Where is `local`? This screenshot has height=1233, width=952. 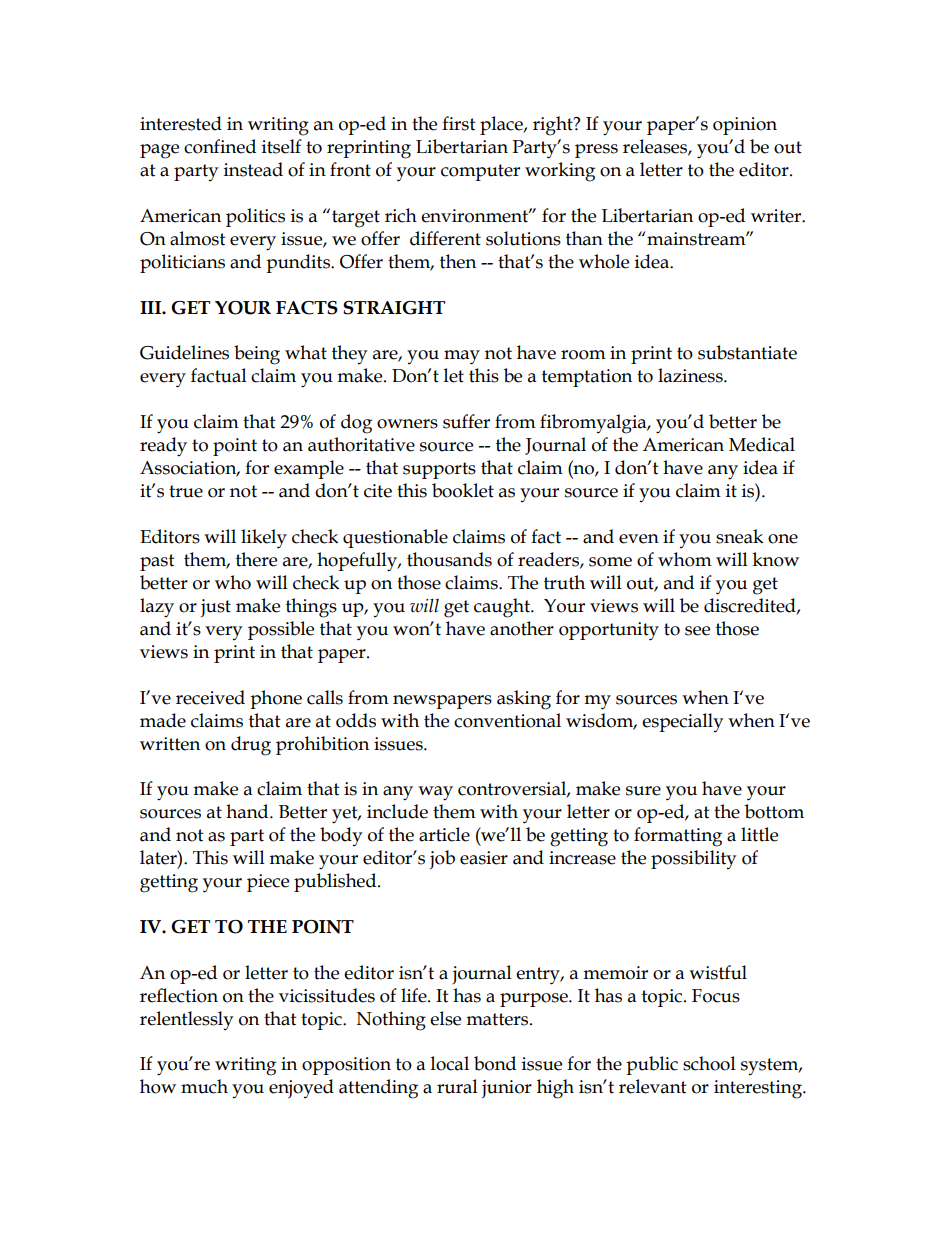
local is located at coordinates (450, 1063).
